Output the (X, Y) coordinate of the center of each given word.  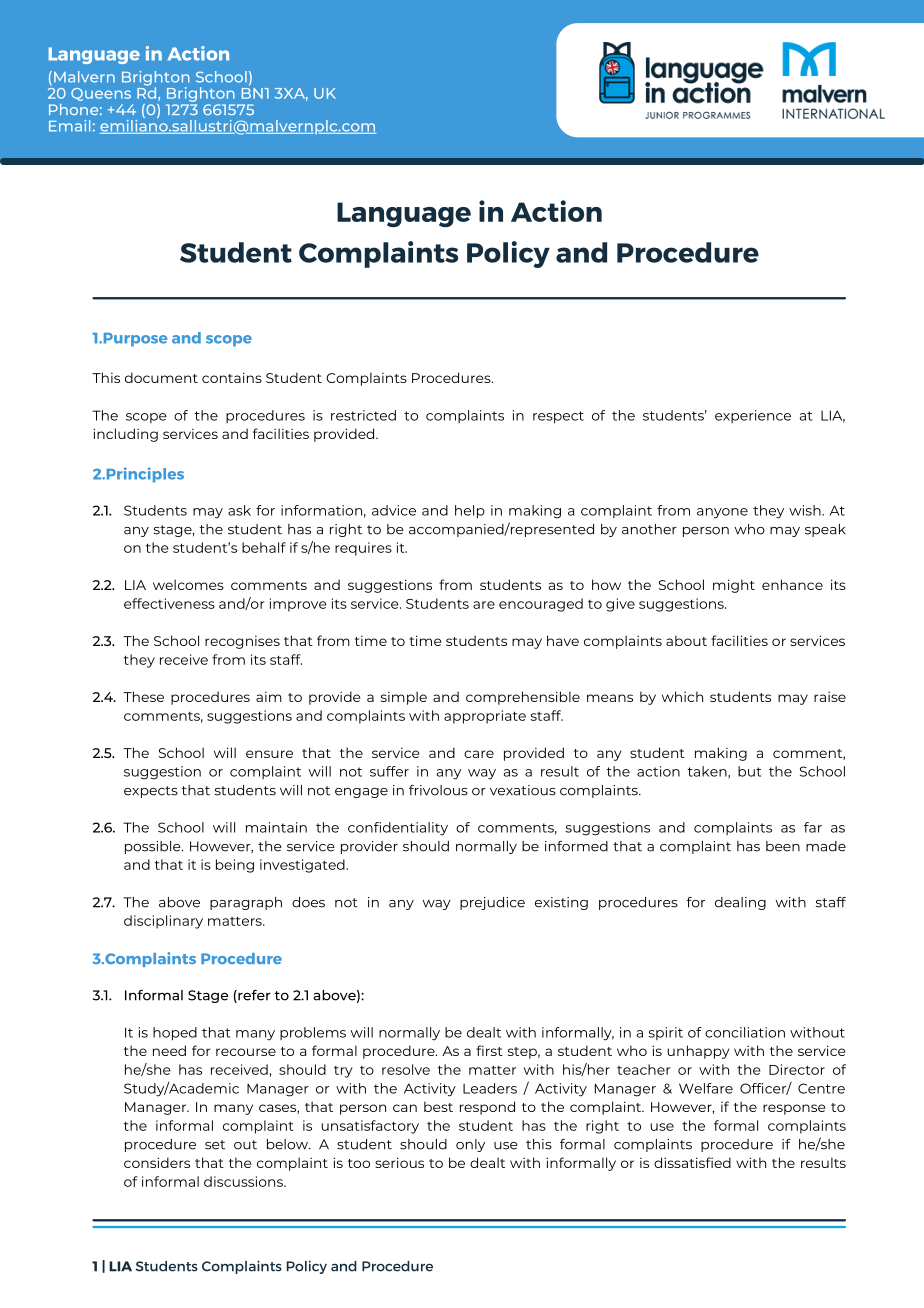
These (143, 696)
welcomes (188, 584)
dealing (740, 903)
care (479, 754)
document (161, 377)
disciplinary (163, 922)
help (470, 512)
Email (69, 126)
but (750, 771)
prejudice (492, 903)
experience (753, 416)
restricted (363, 415)
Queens (101, 94)
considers (157, 1162)
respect (558, 417)
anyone (722, 513)
